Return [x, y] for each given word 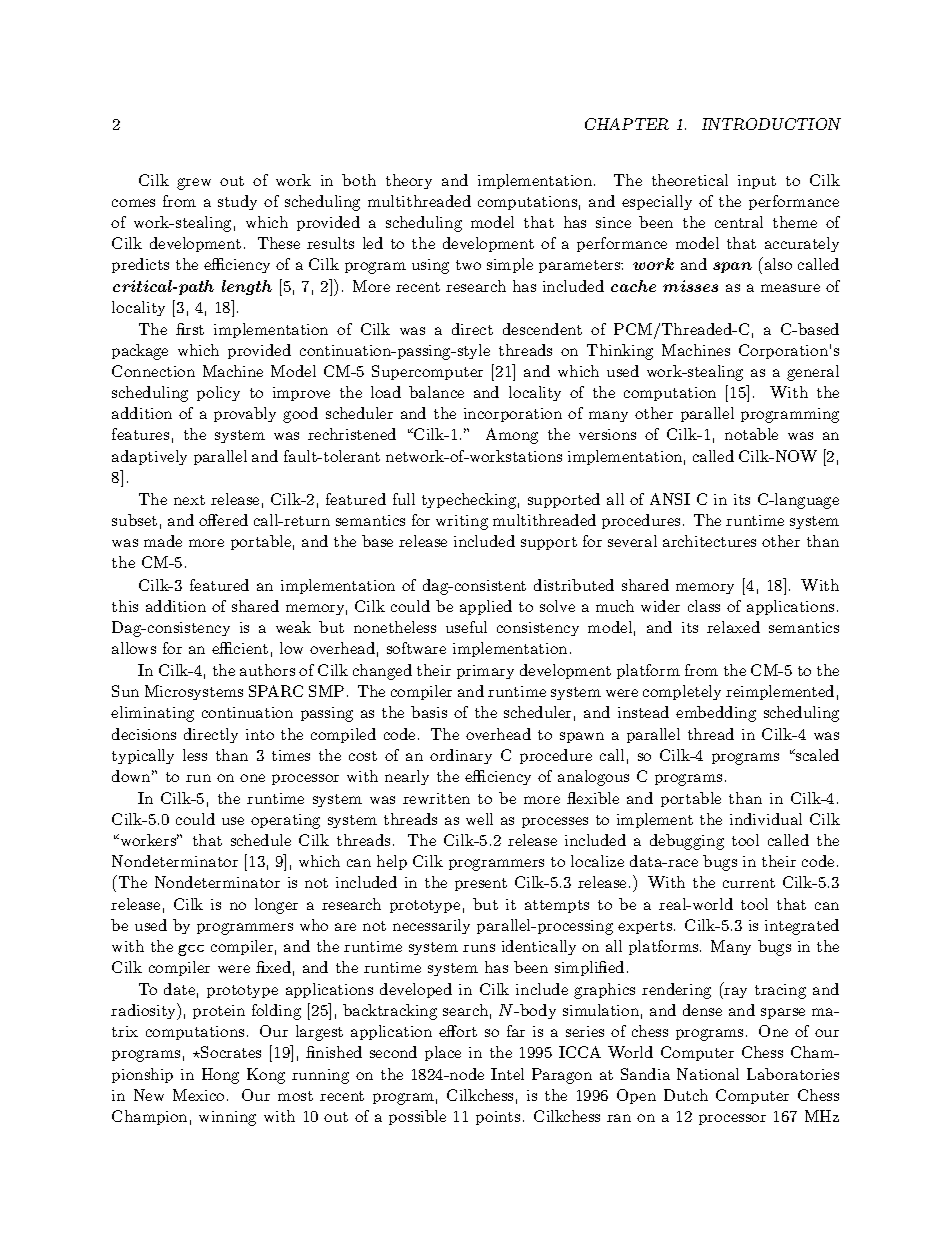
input [757, 182]
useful [466, 627]
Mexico [198, 1095]
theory [409, 181]
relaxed [733, 627]
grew [194, 184]
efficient [240, 648]
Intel [507, 1074]
